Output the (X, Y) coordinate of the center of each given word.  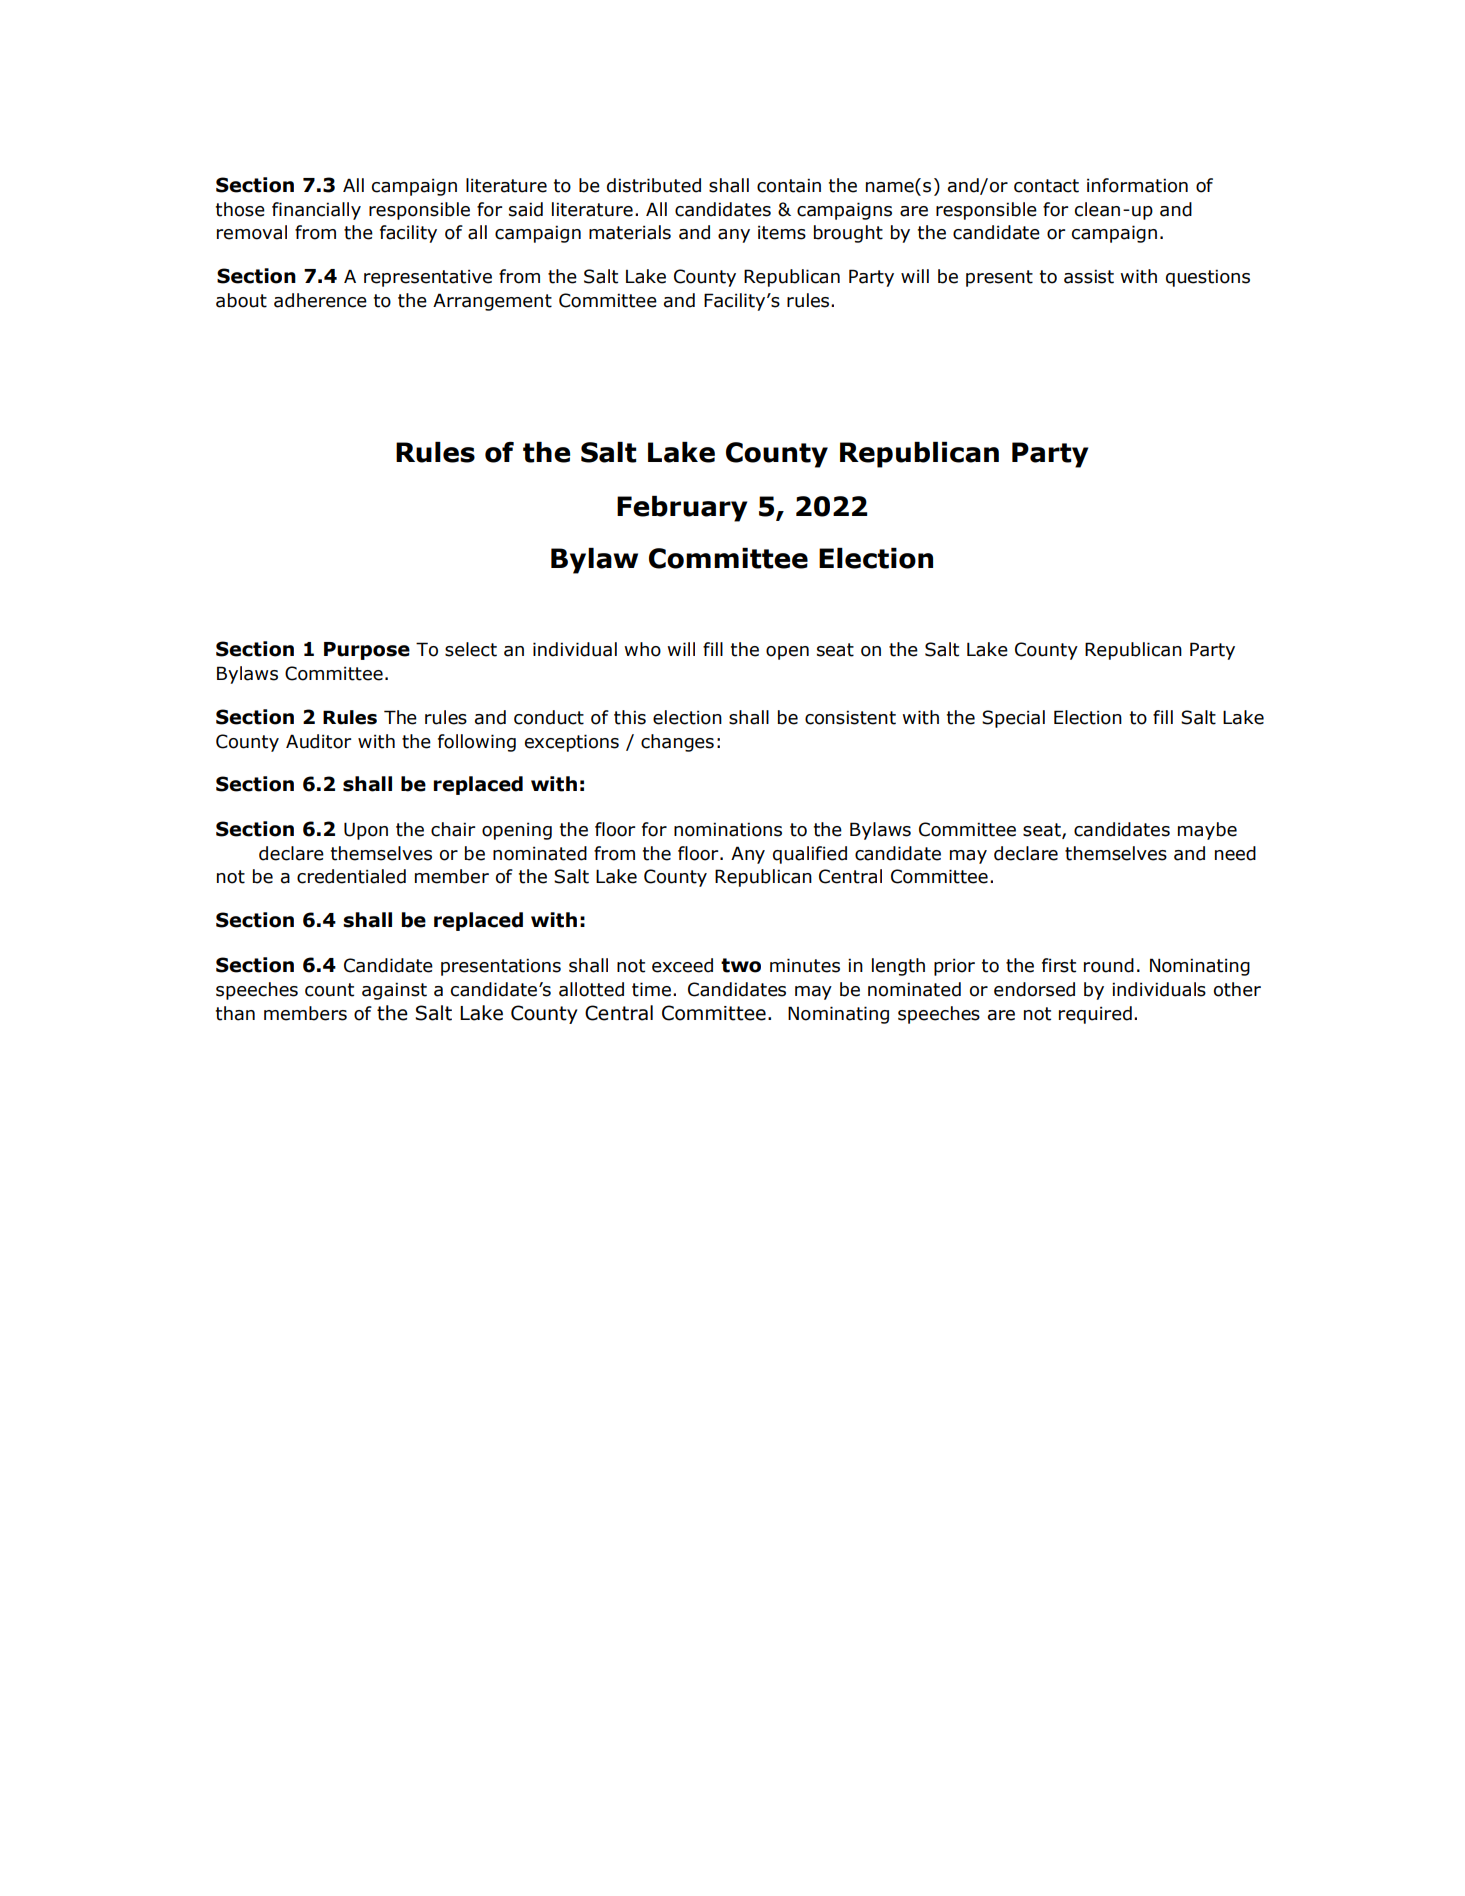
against (394, 991)
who (642, 649)
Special (1013, 719)
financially (316, 211)
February (682, 509)
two (741, 965)
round (1109, 965)
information (1137, 185)
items (782, 232)
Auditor (318, 741)
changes (677, 743)
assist (1089, 276)
